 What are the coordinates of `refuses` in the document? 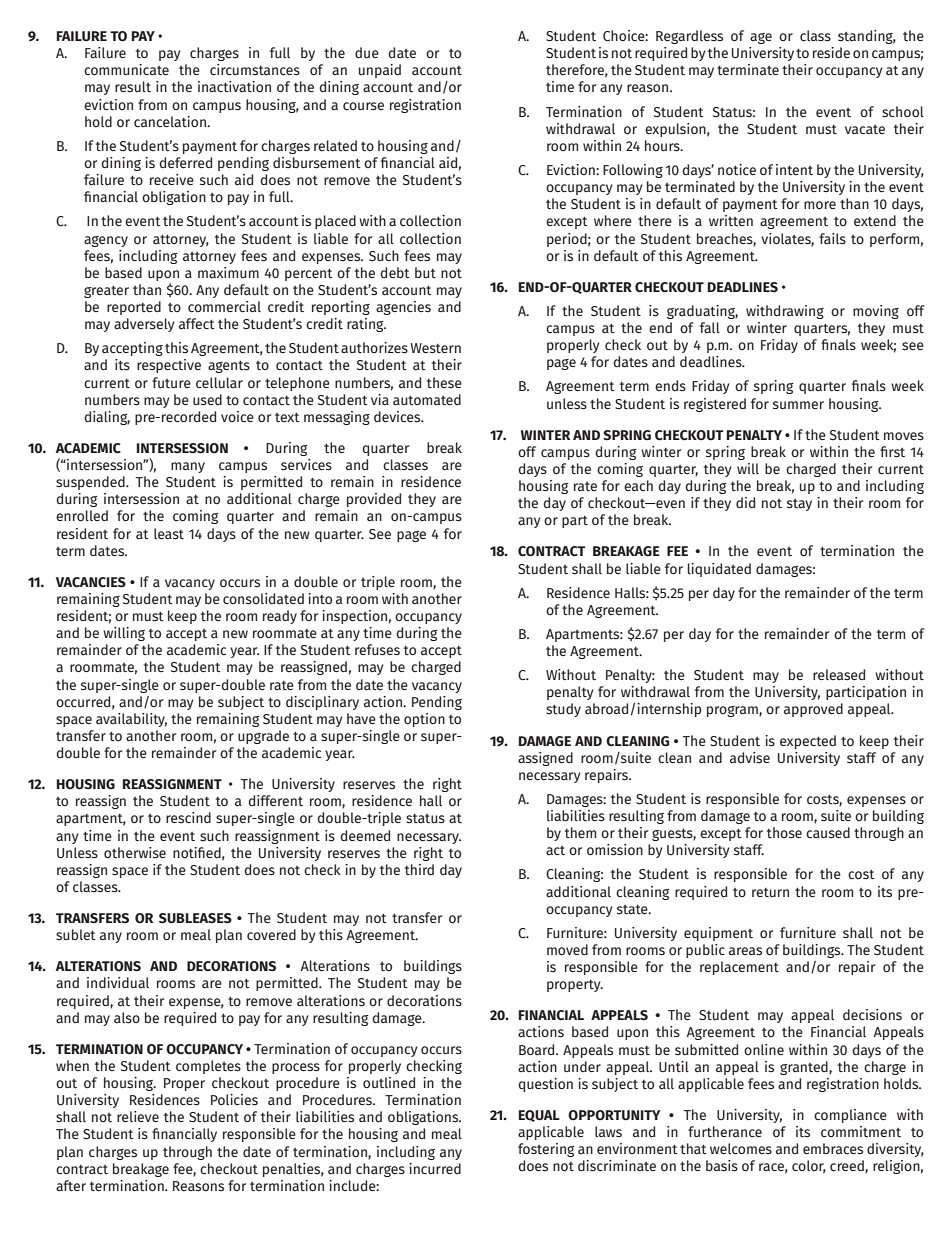 It's located at (377, 650).
